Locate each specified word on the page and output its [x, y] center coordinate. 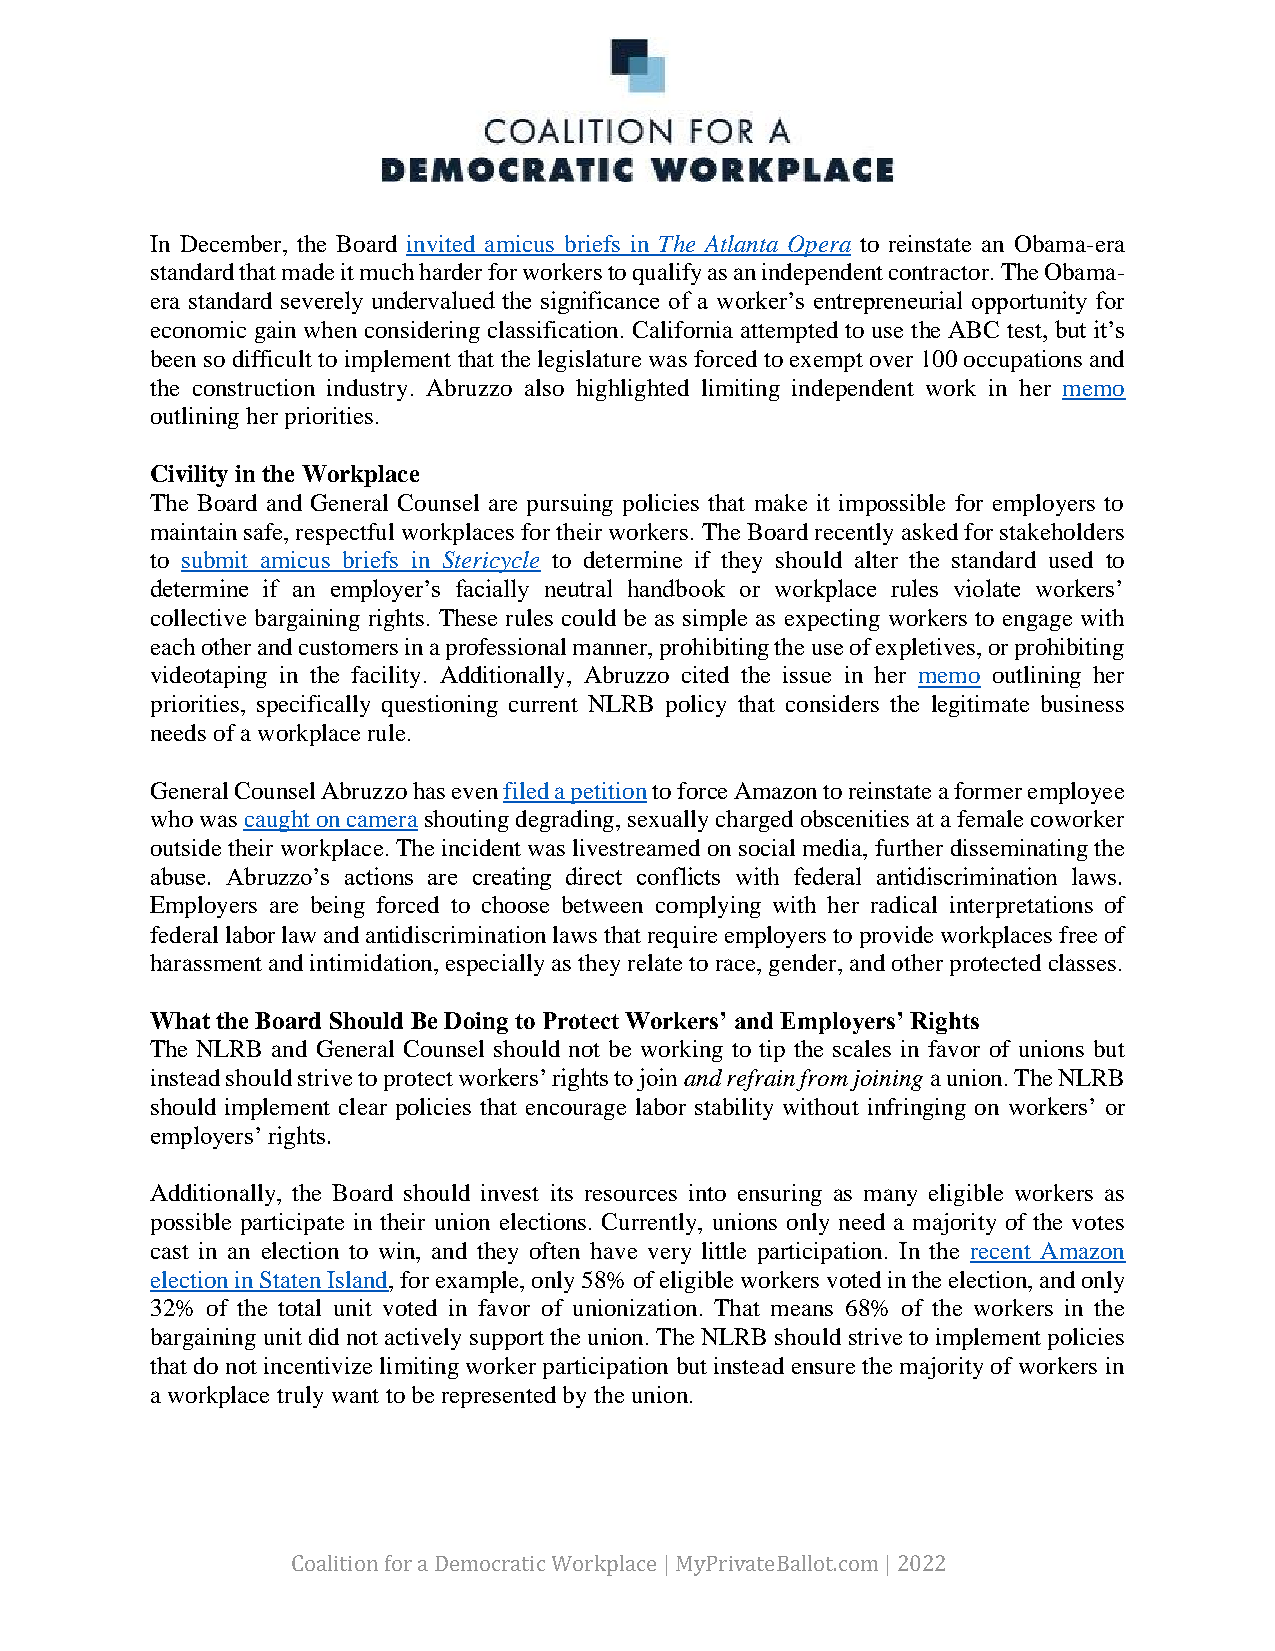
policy [696, 706]
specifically [313, 706]
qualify [667, 274]
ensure [823, 1368]
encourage [576, 1111]
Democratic [490, 1563]
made [308, 271]
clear [363, 1106]
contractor [940, 273]
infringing [917, 1109]
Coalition [335, 1563]
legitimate [980, 706]
